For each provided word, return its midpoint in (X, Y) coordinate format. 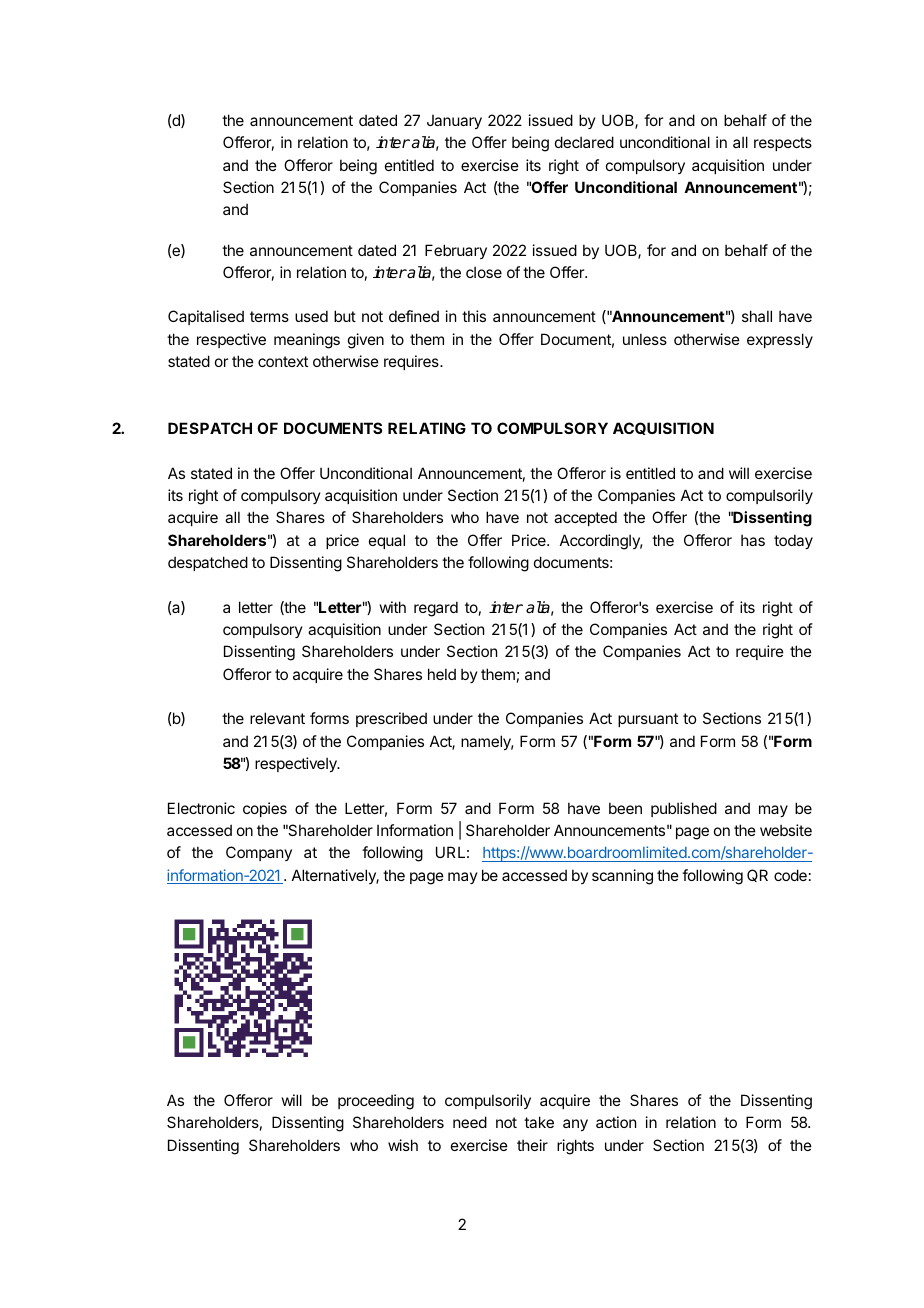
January (454, 122)
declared (584, 142)
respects (783, 144)
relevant (277, 718)
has (753, 540)
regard (436, 609)
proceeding (376, 1102)
